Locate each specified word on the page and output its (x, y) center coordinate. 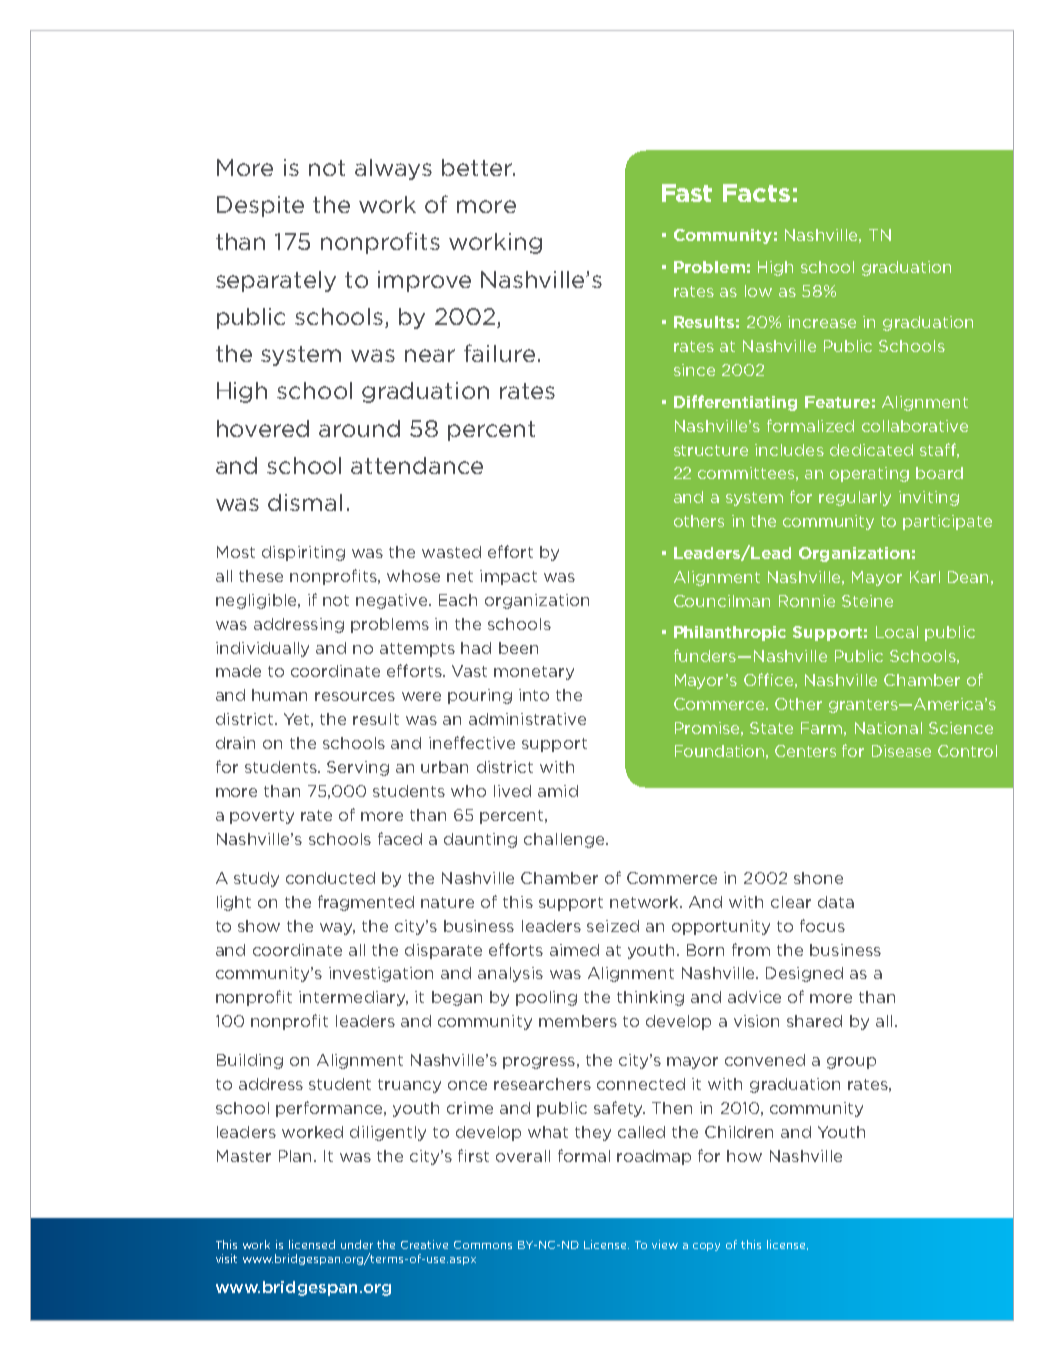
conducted (330, 878)
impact (508, 577)
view (665, 1244)
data (836, 902)
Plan (295, 1156)
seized (613, 926)
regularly (855, 498)
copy (706, 1247)
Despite (260, 206)
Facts (756, 193)
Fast (687, 193)
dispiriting (303, 553)
